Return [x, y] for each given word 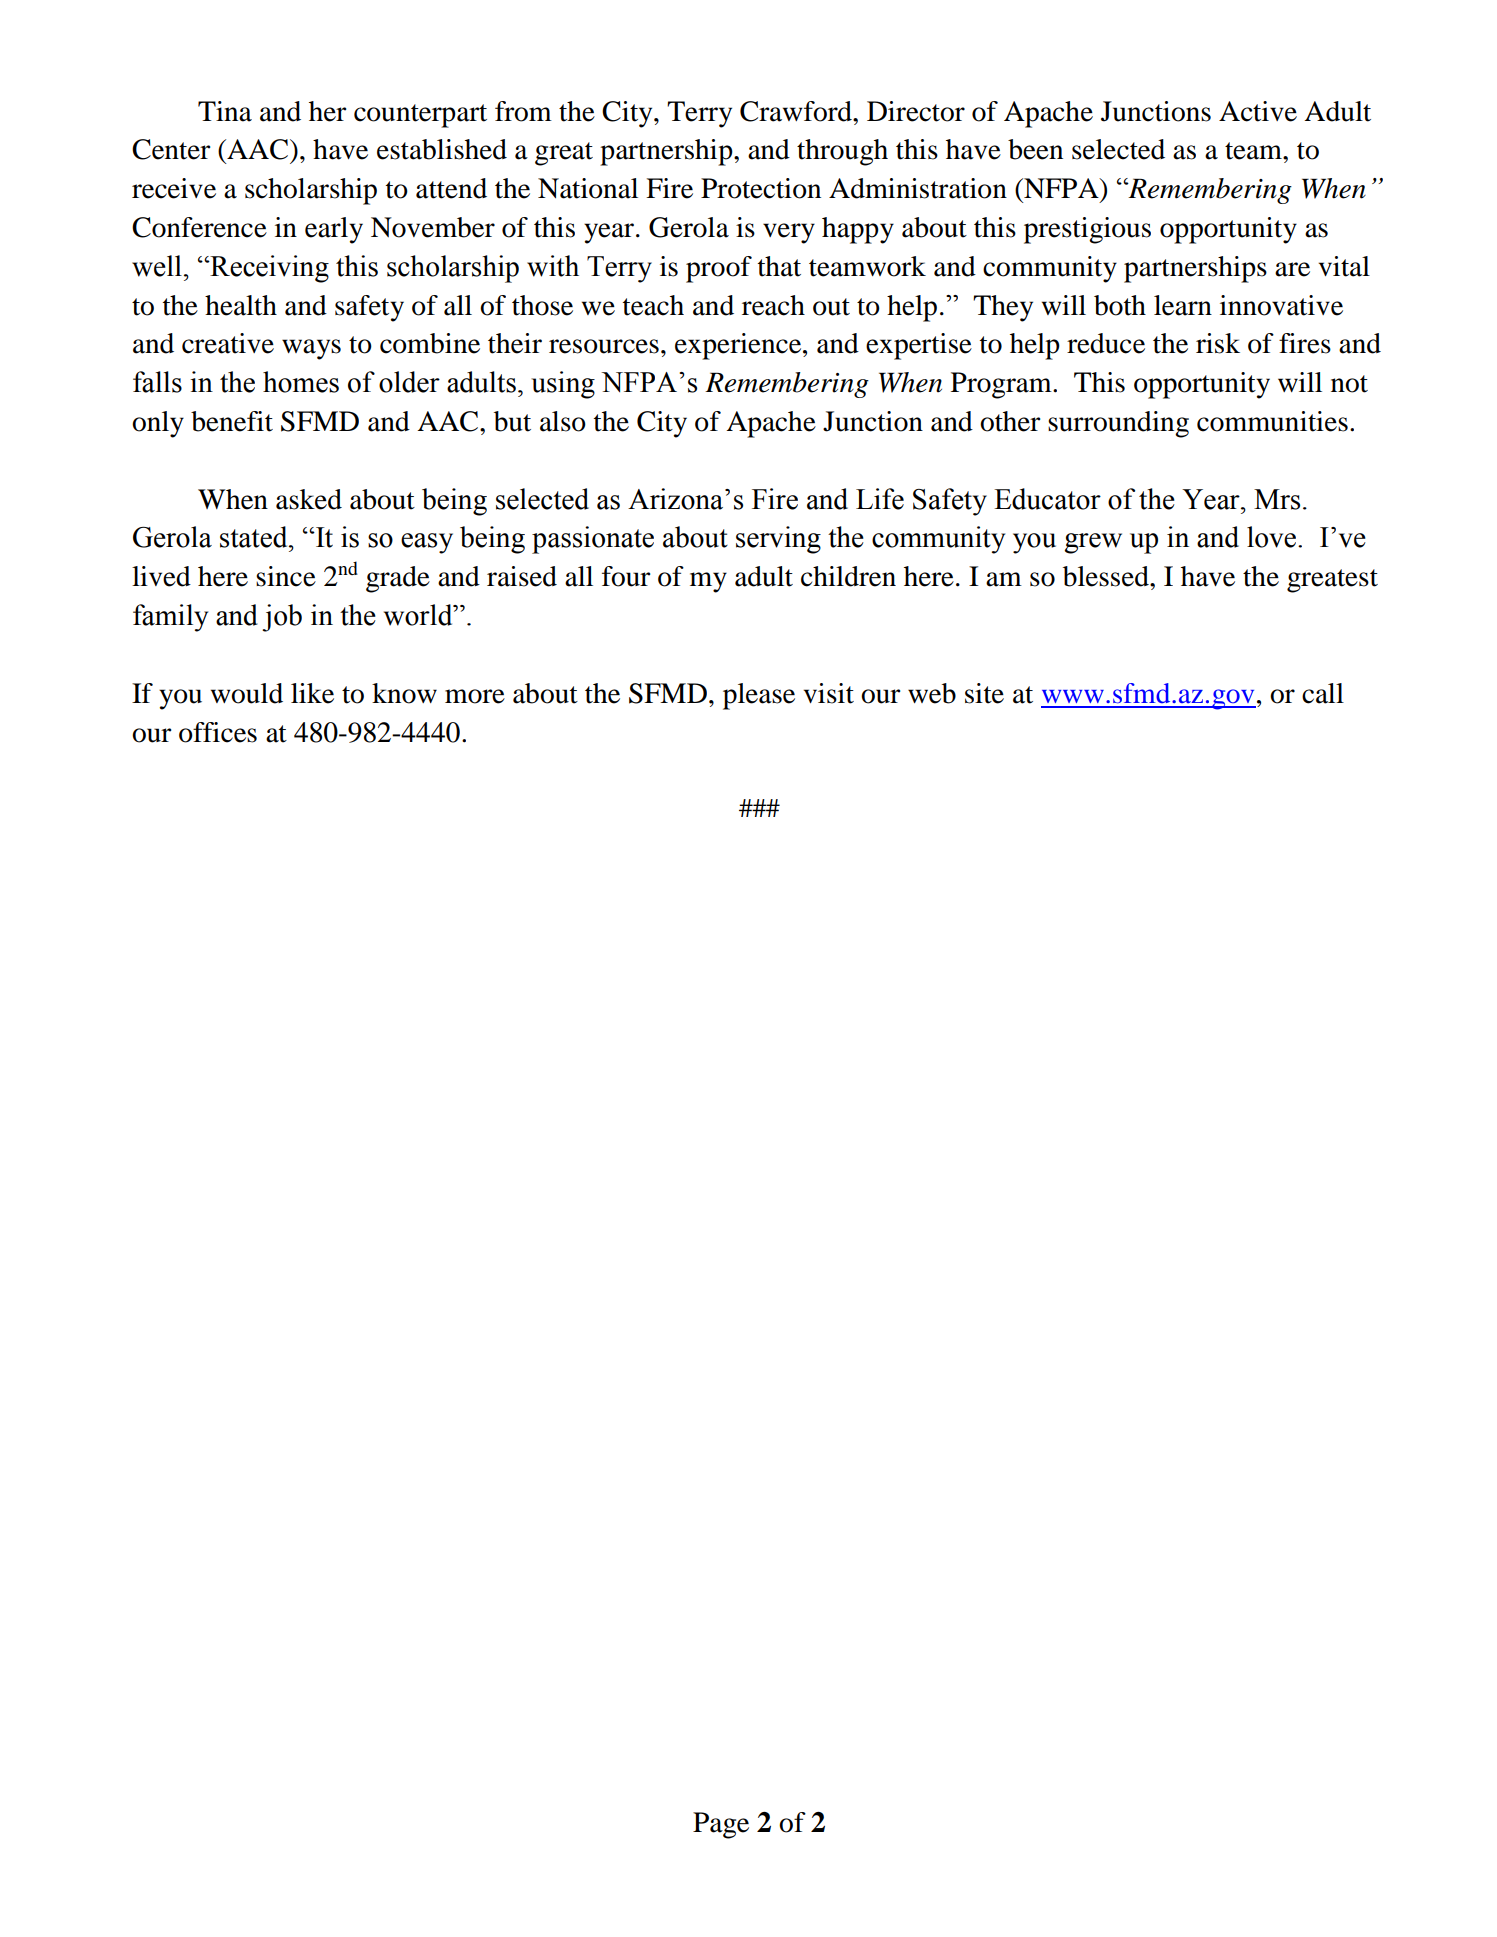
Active [1258, 111]
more [475, 696]
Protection [761, 188]
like [312, 693]
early [334, 230]
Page [721, 1825]
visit [829, 693]
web [932, 693]
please [759, 696]
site [984, 693]
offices [218, 732]
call [1323, 693]
